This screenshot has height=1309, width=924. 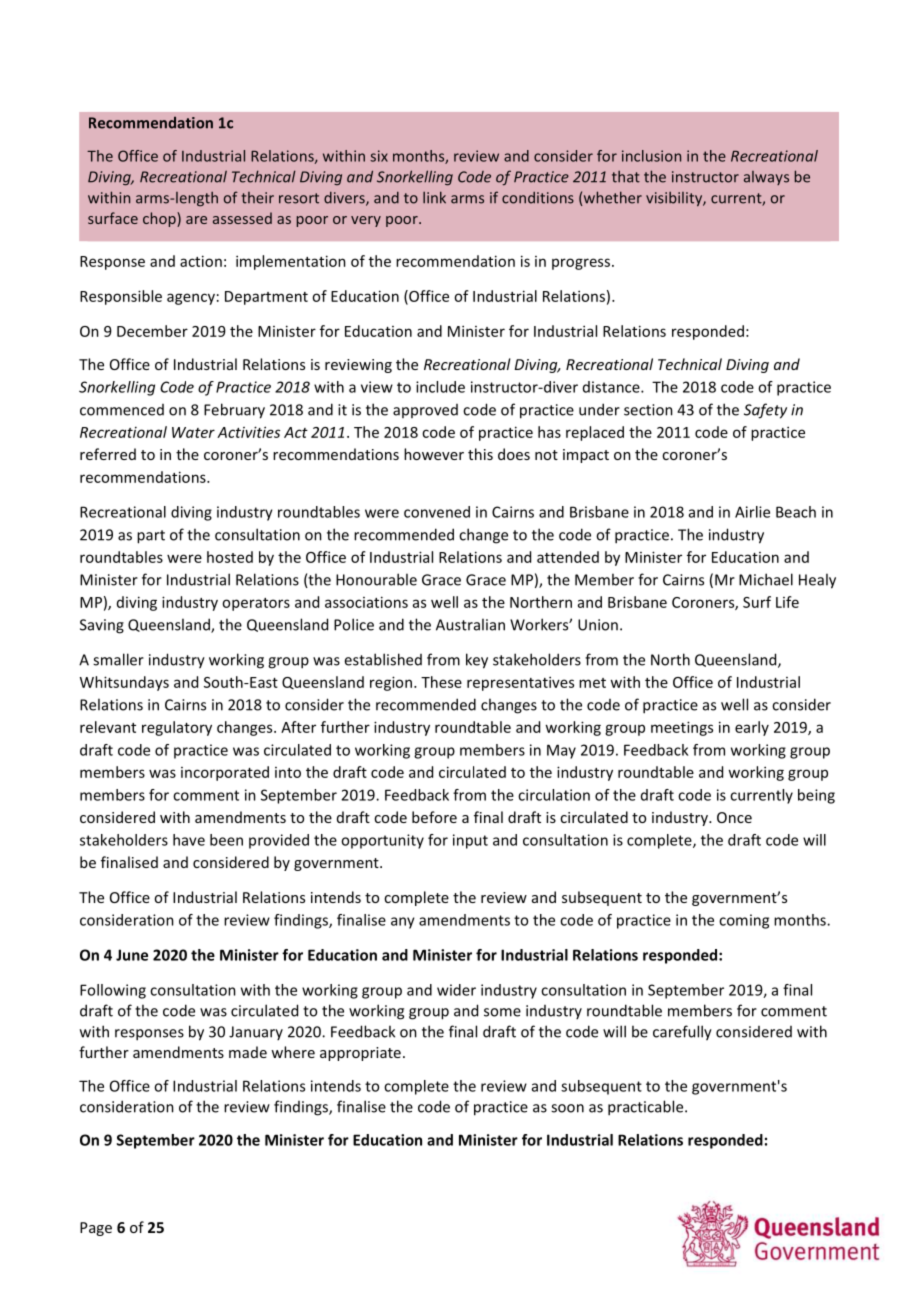 What do you see at coordinates (765, 411) in the screenshot?
I see `Safety` at bounding box center [765, 411].
